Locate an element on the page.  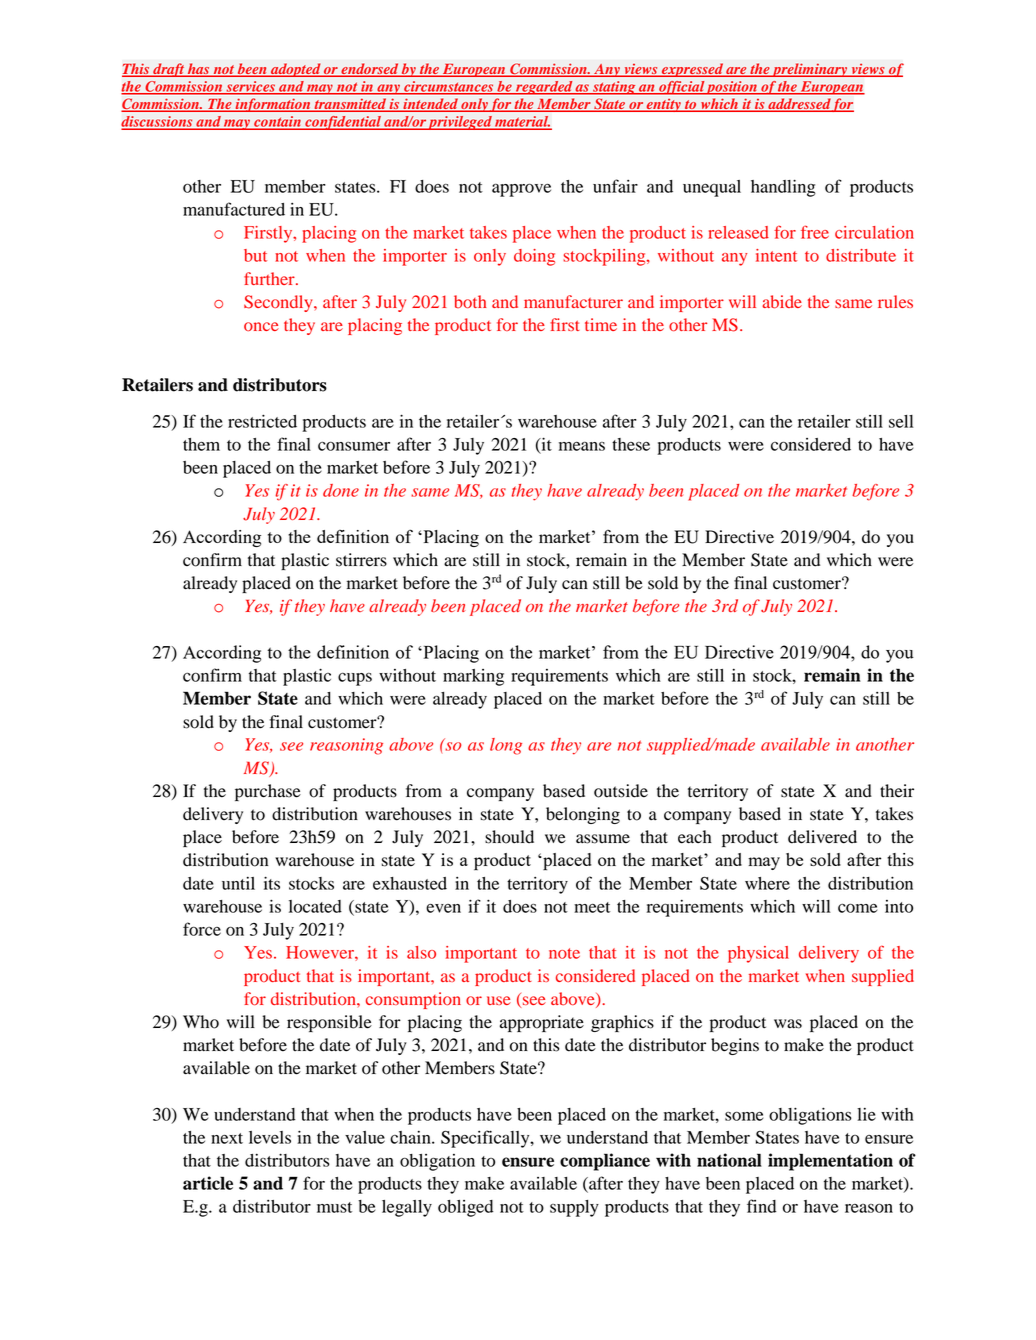
sell is located at coordinates (901, 421).
